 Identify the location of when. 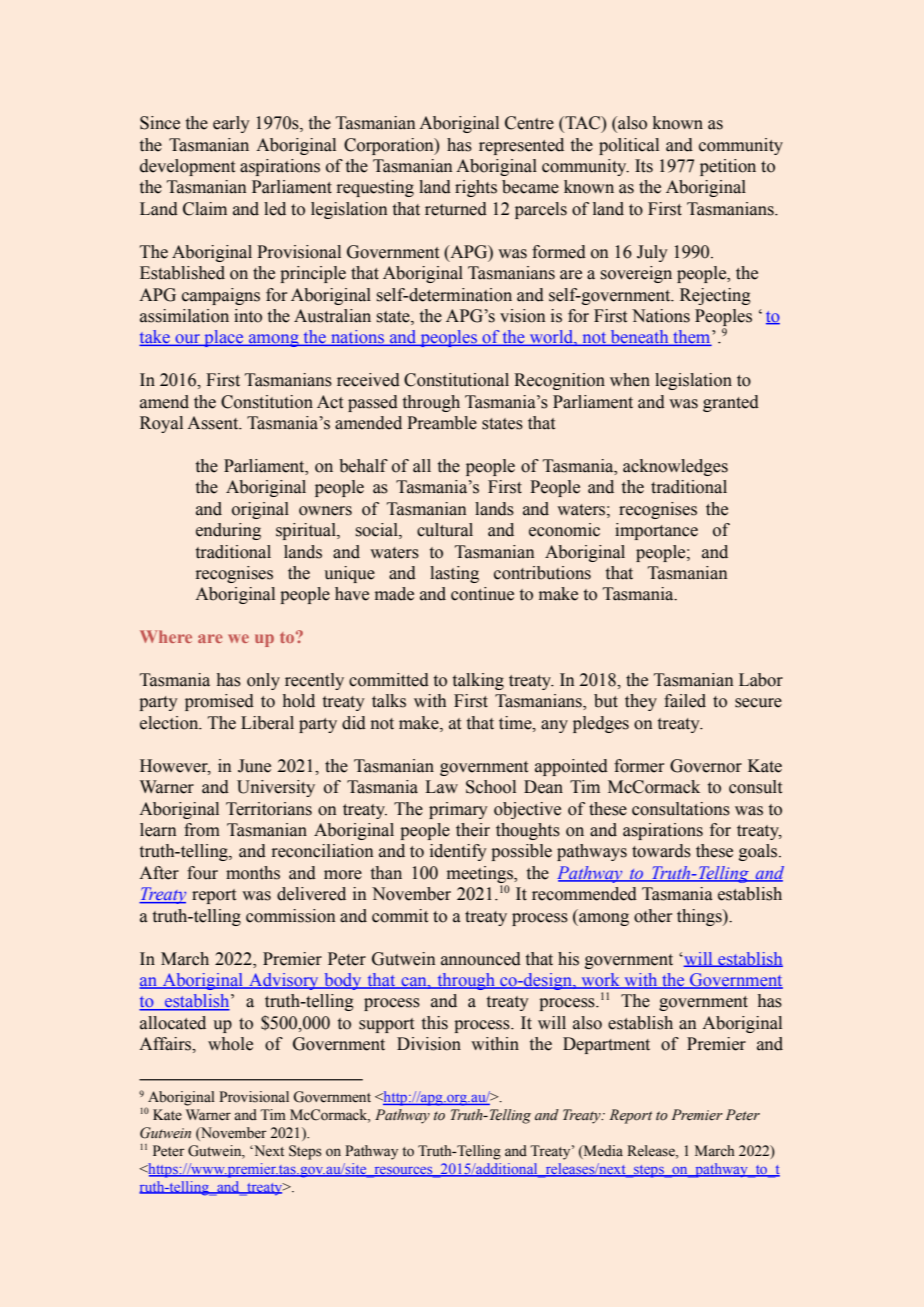
(630, 380).
